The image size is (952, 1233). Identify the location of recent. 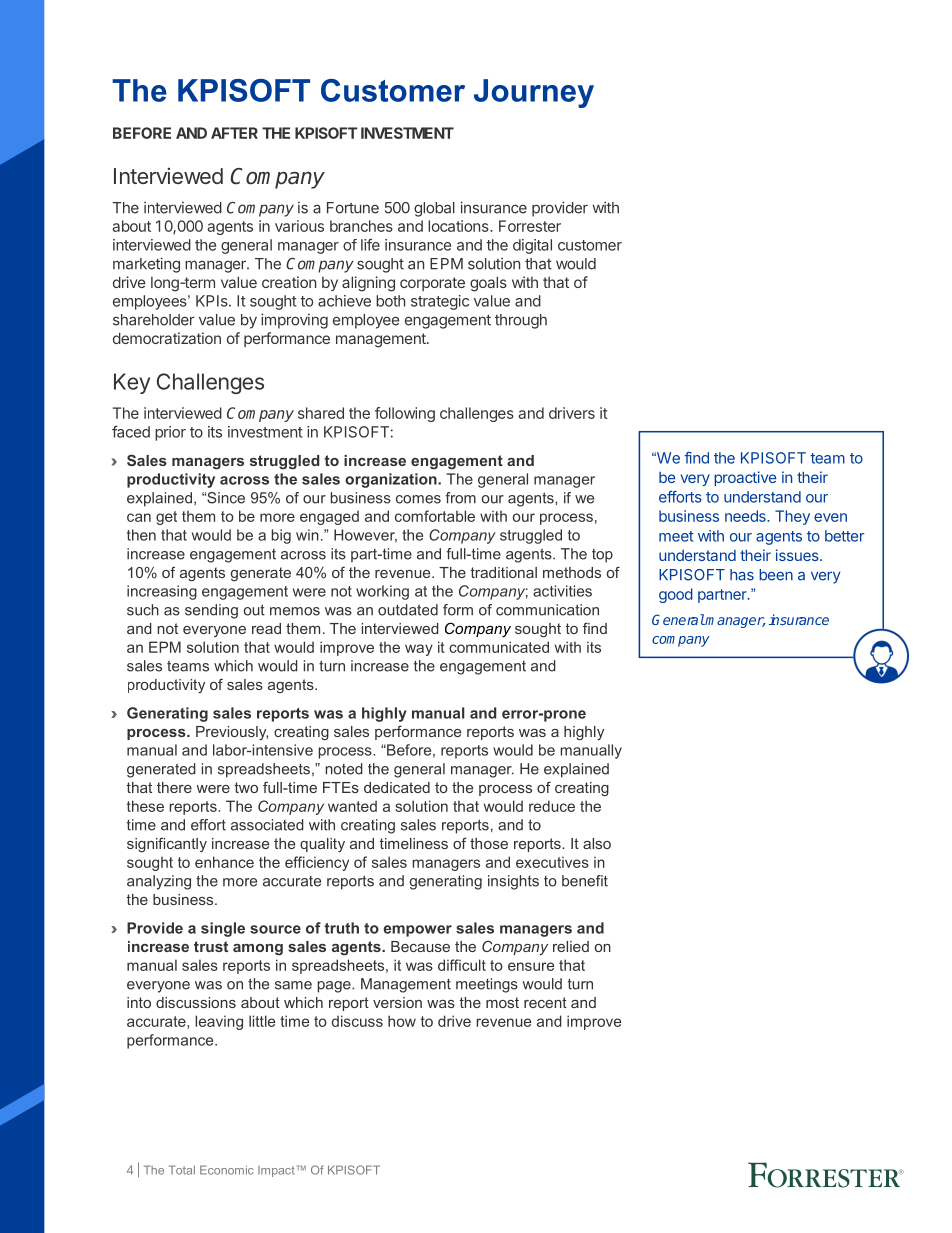
(545, 1002).
